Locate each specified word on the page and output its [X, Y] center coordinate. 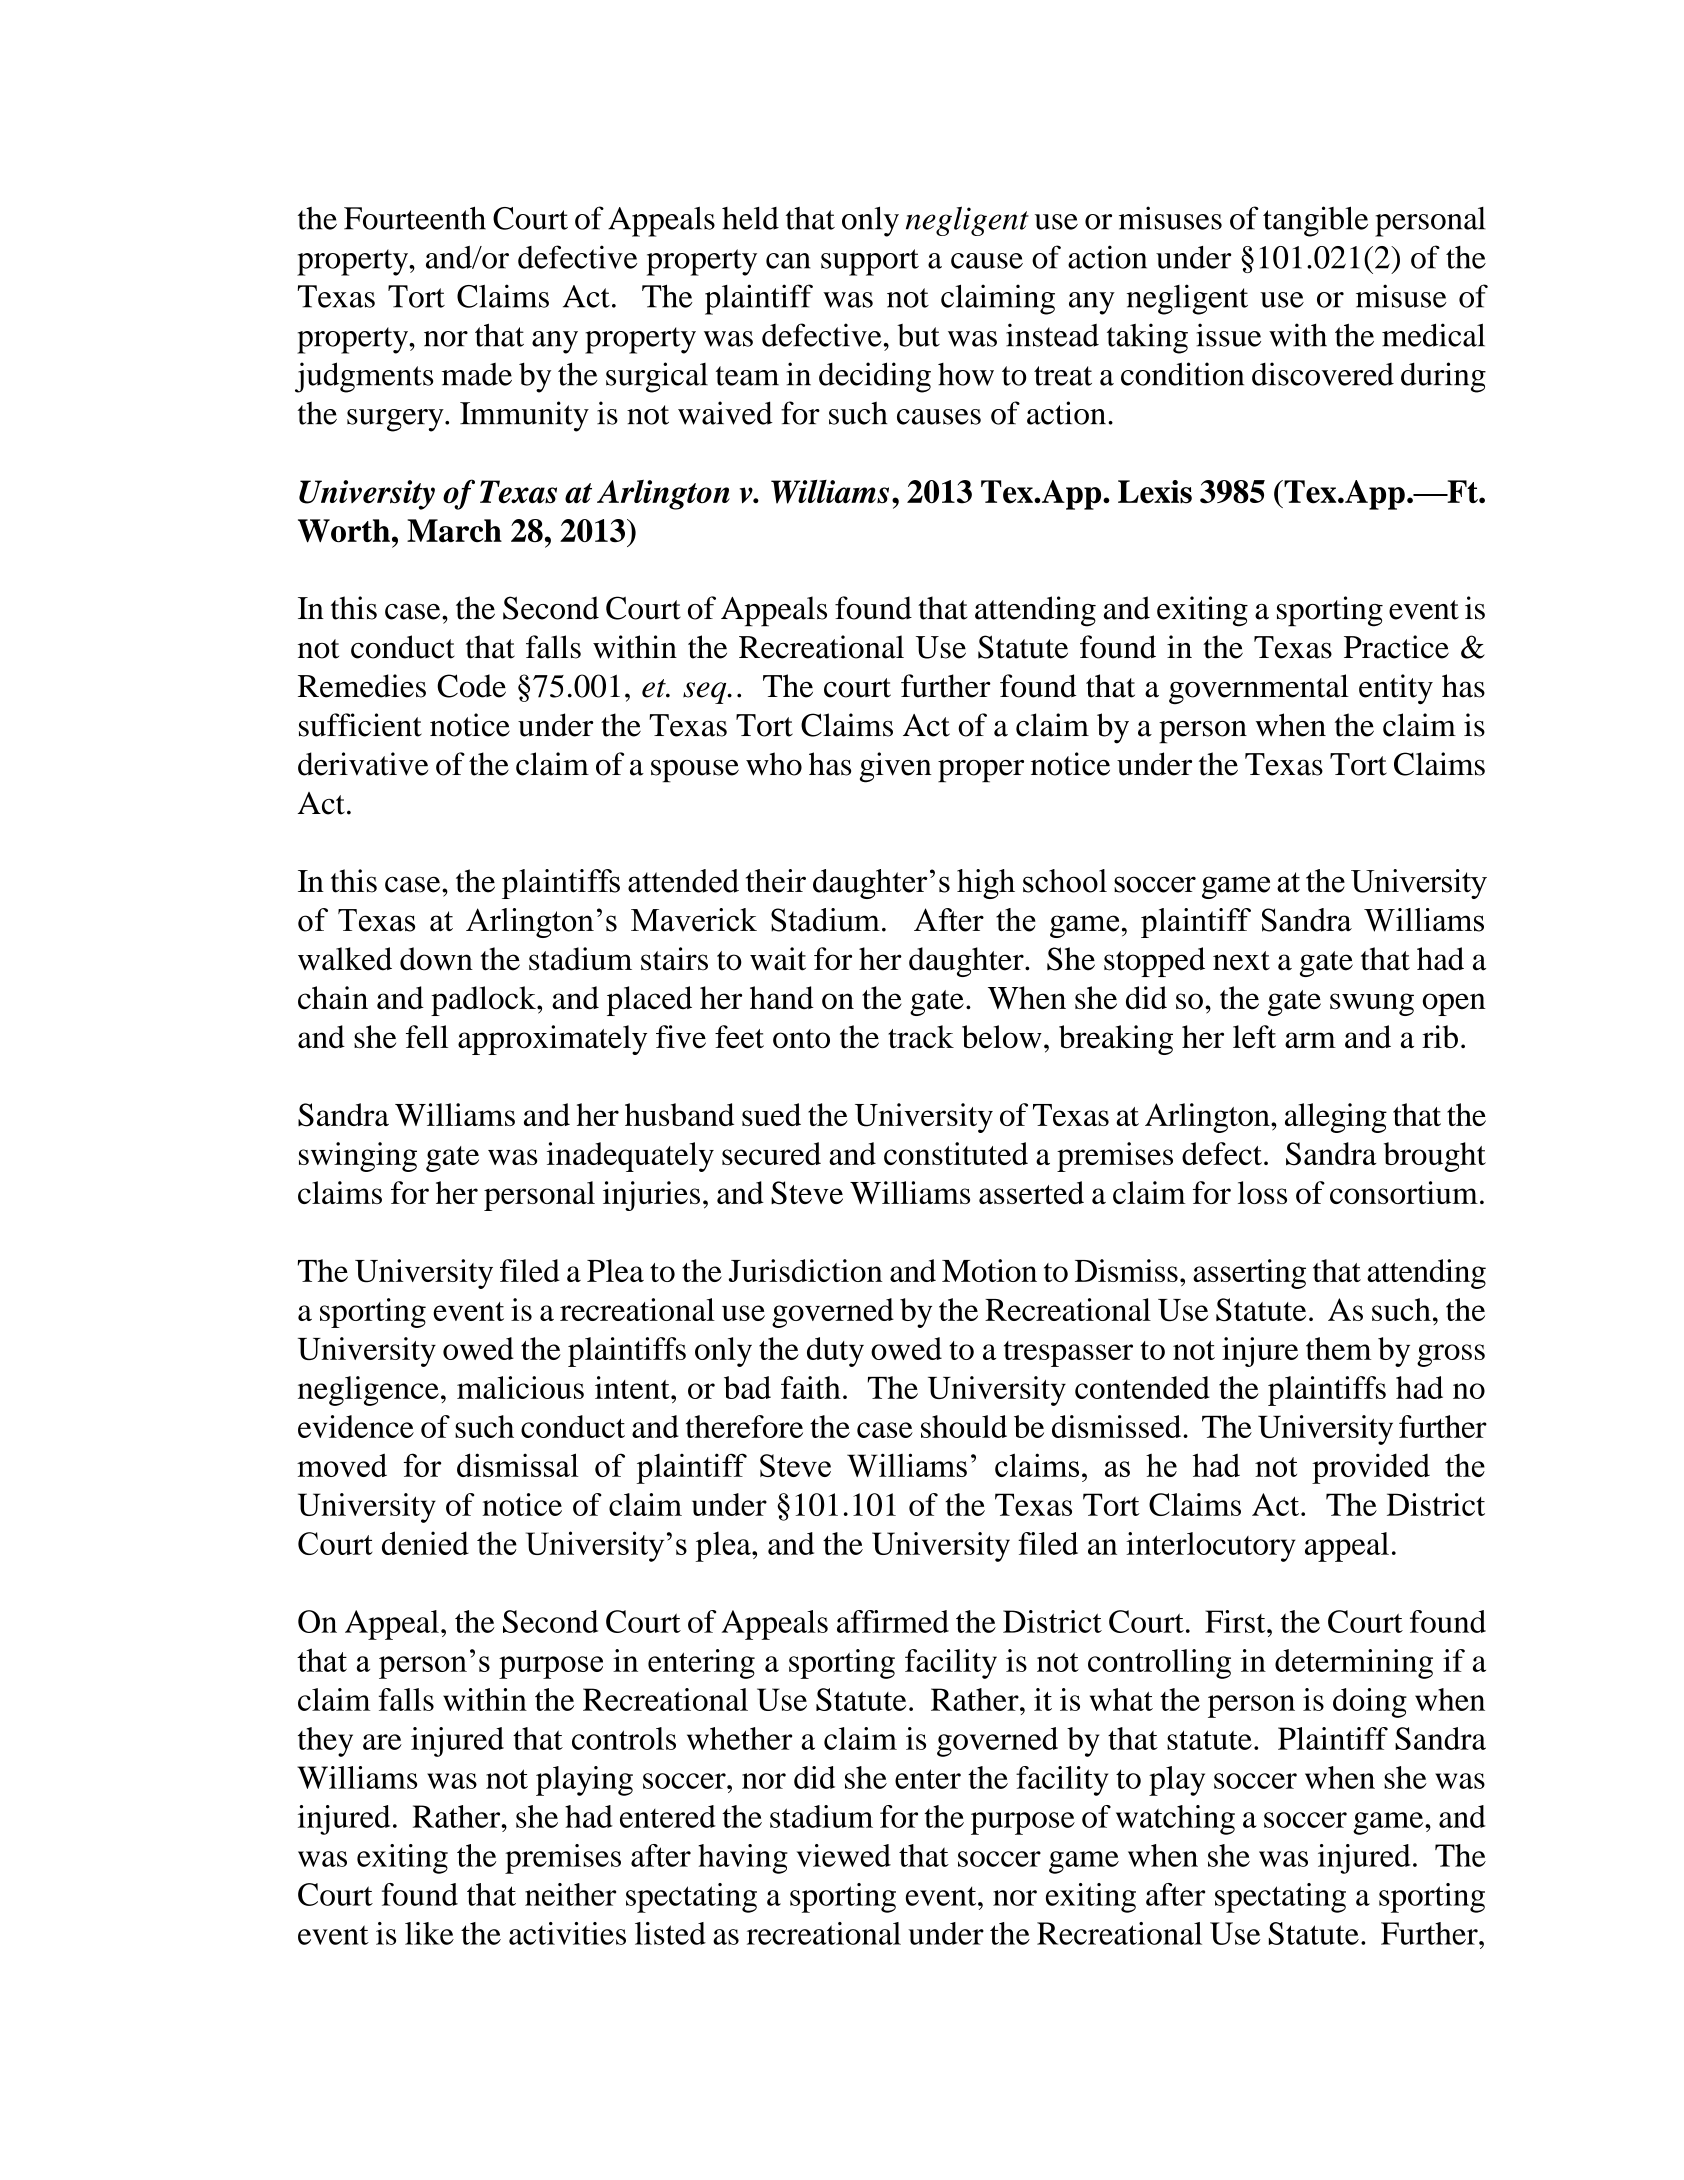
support [870, 262]
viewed [844, 1855]
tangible [1315, 221]
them [1338, 1348]
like [429, 1933]
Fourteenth [415, 218]
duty [835, 1352]
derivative [363, 764]
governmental [1259, 689]
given [896, 767]
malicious [520, 1387]
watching [1175, 1820]
